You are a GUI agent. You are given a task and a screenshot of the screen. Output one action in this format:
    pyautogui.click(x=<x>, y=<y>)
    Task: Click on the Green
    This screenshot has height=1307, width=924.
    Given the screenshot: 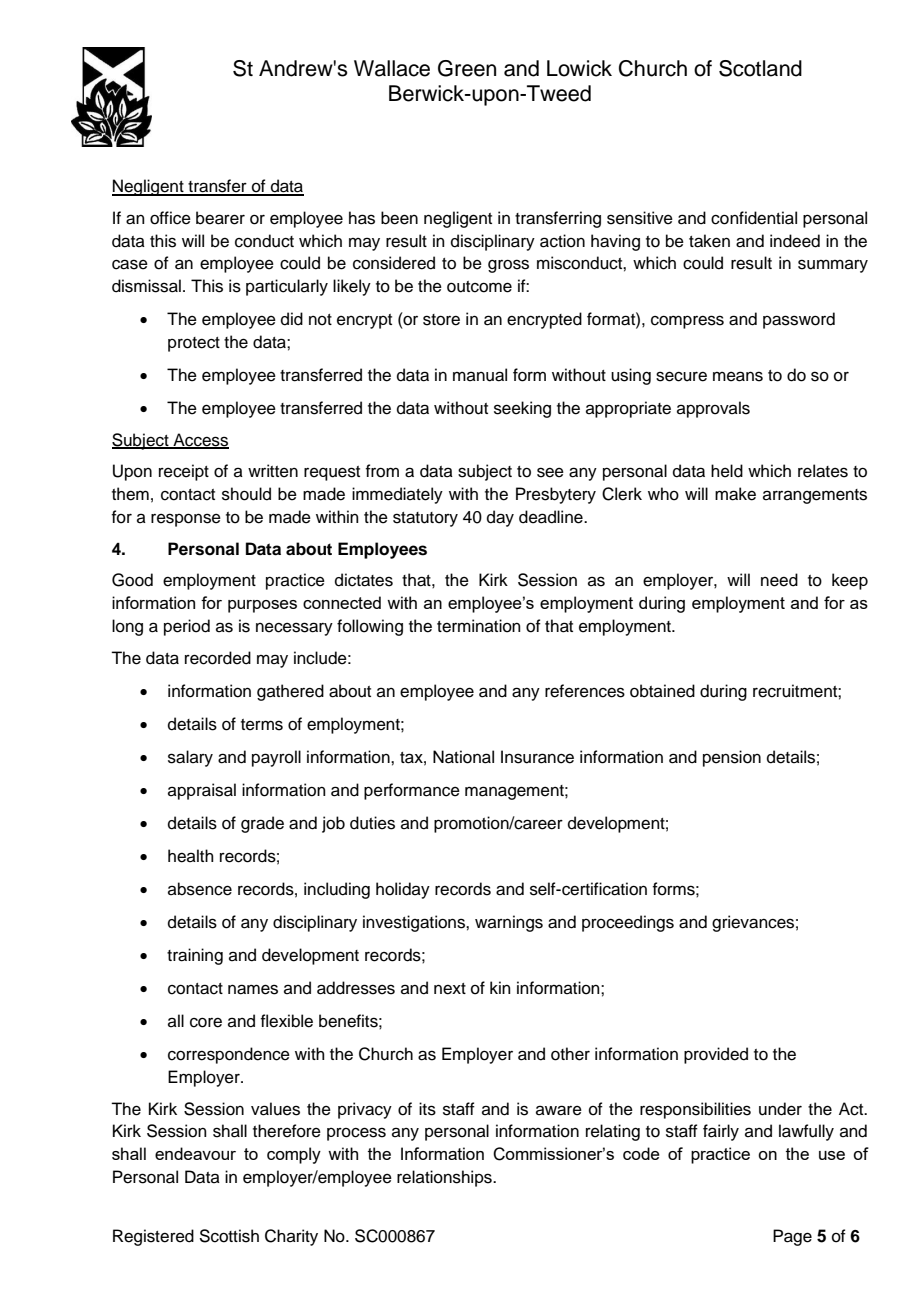 What is the action you would take?
    pyautogui.click(x=467, y=68)
